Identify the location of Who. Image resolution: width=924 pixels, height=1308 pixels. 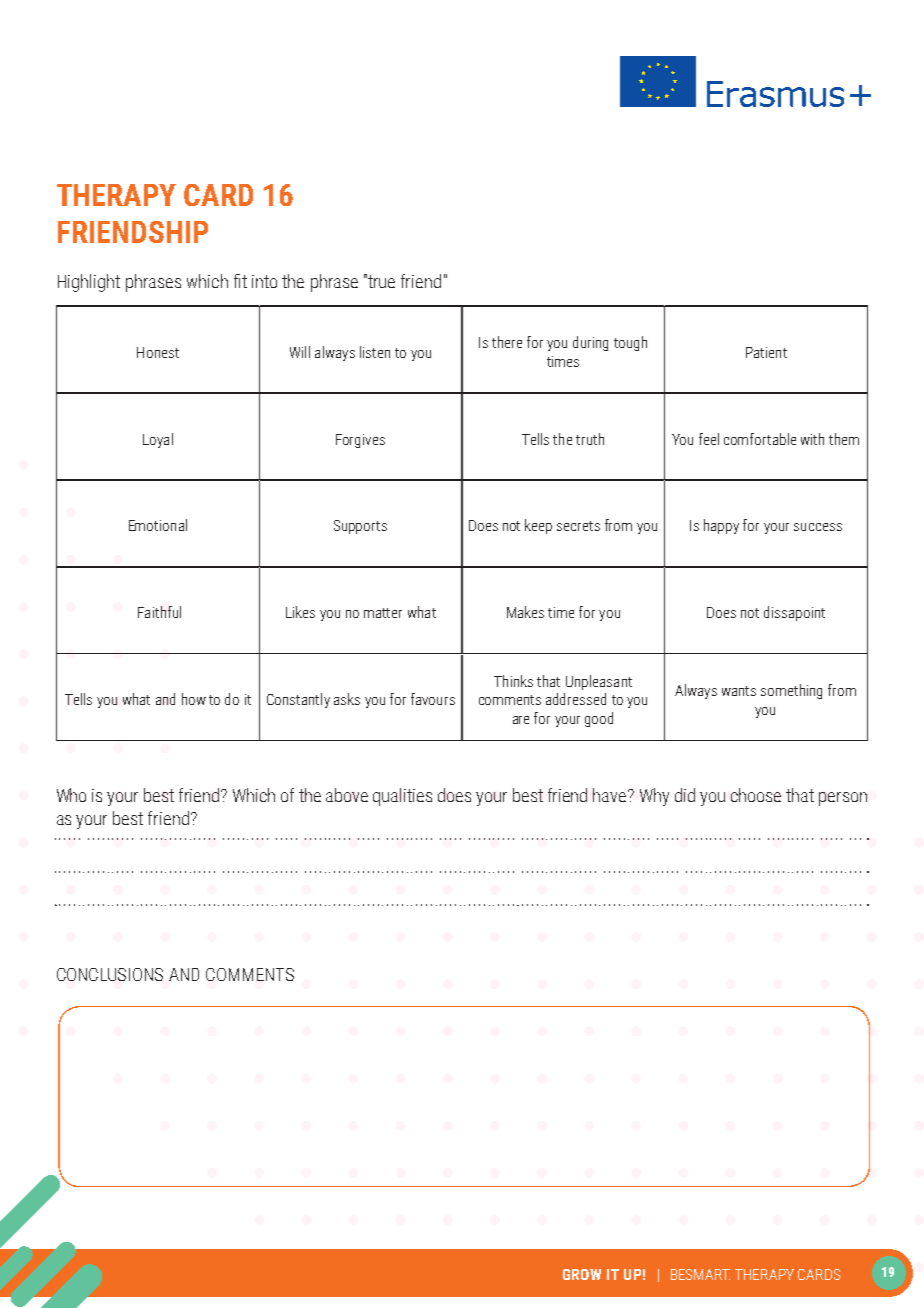
(71, 795).
